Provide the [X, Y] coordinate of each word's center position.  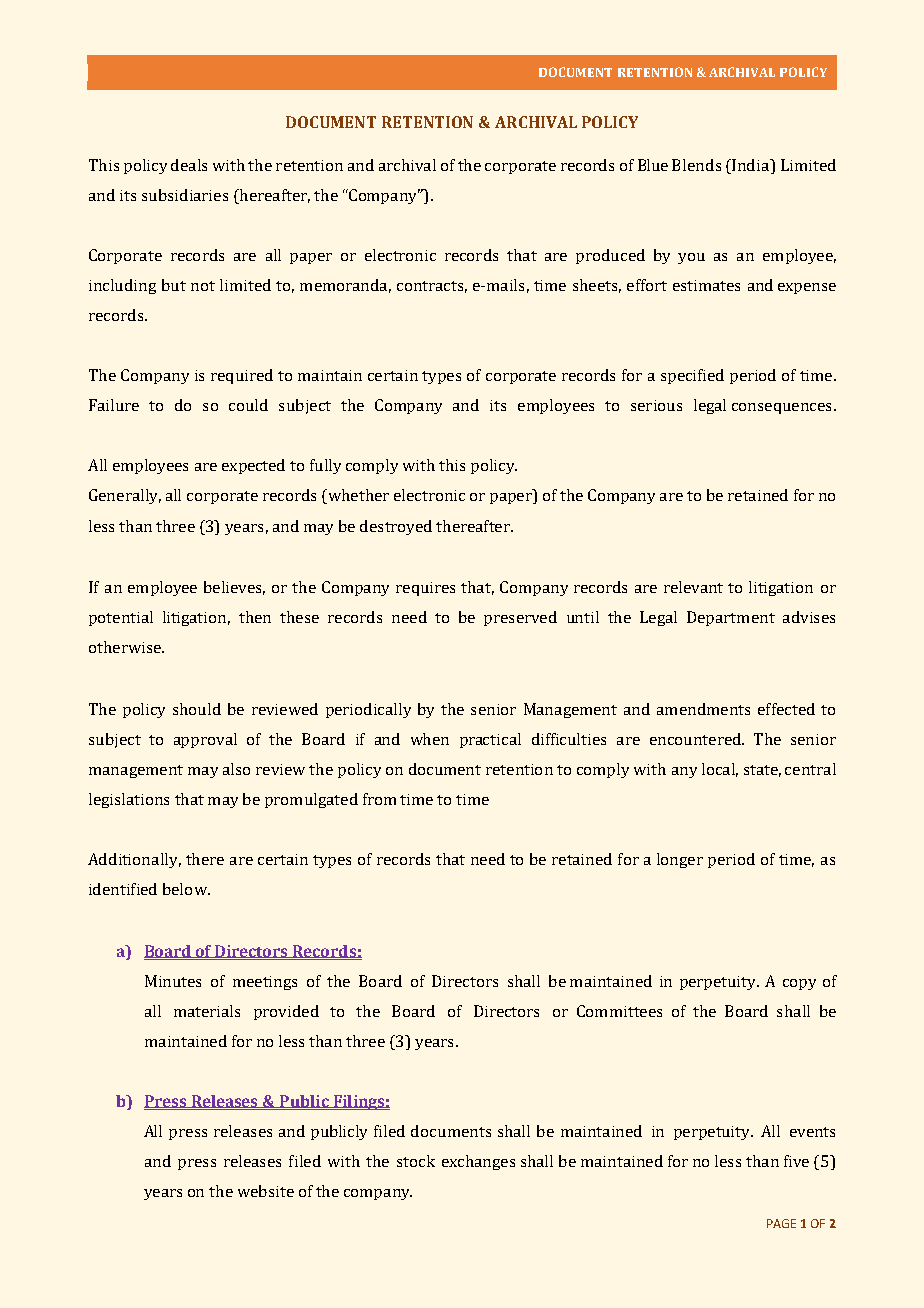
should [197, 709]
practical [490, 740]
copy [799, 984]
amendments [703, 709]
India [752, 165]
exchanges [478, 1162]
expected [253, 466]
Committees [619, 1011]
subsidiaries [185, 195]
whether [357, 496]
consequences [781, 408]
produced [610, 256]
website [266, 1191]
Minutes [173, 981]
